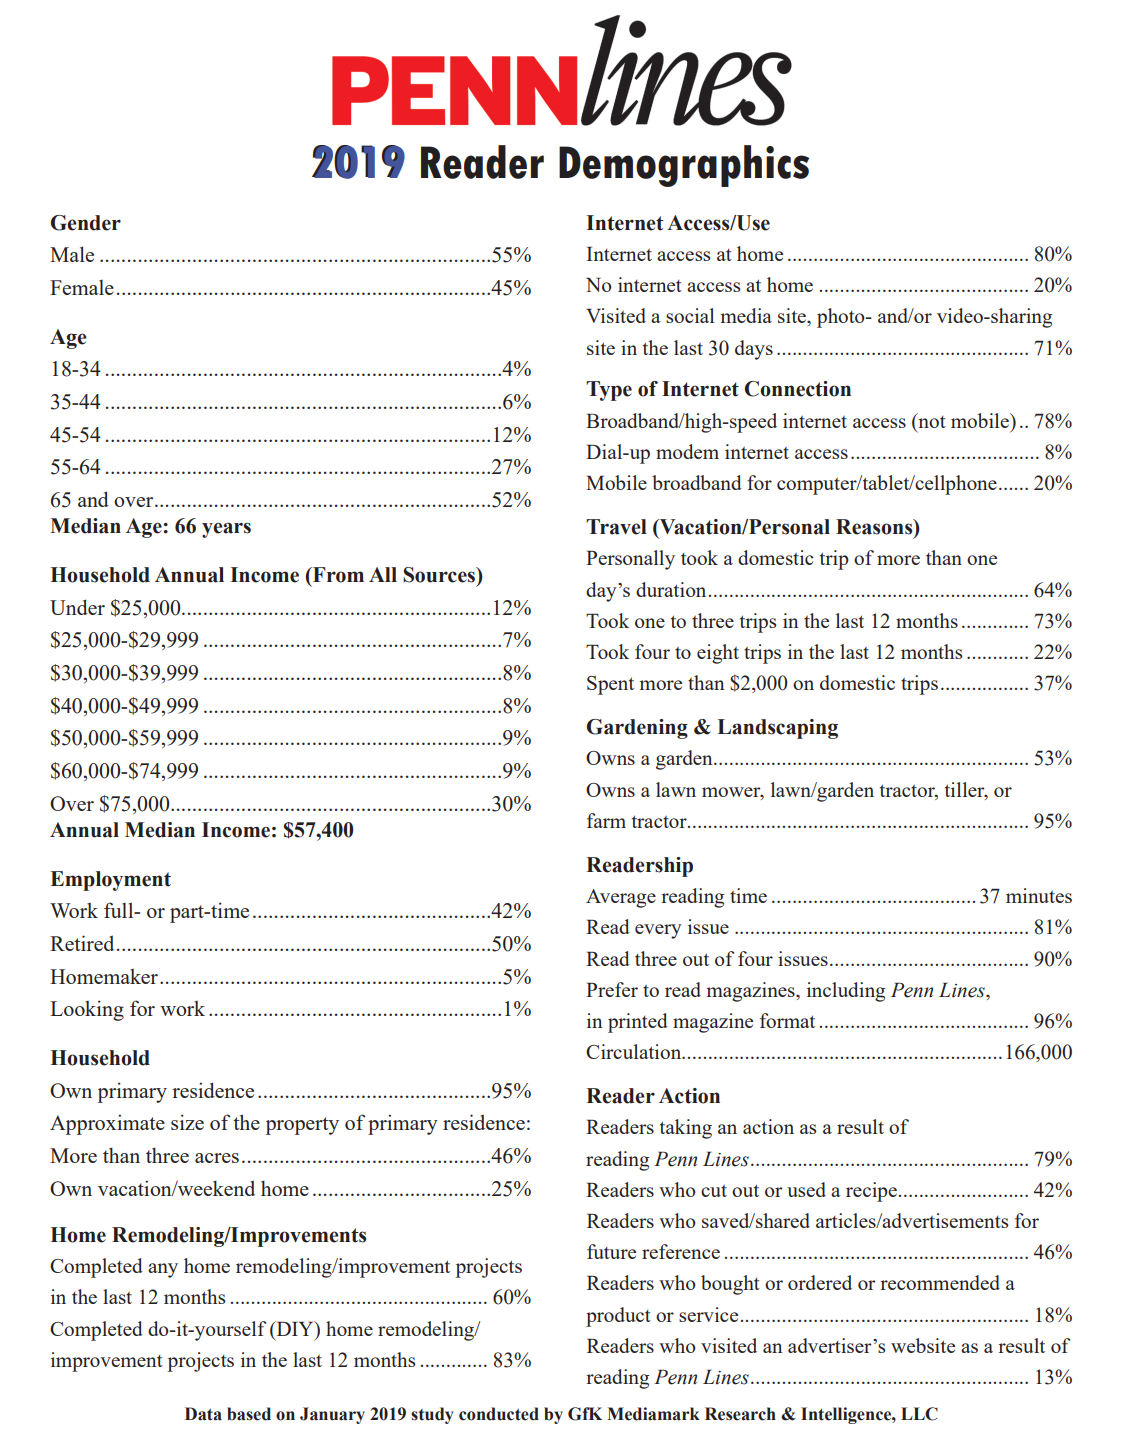  I want to click on LLC, so click(919, 1414).
